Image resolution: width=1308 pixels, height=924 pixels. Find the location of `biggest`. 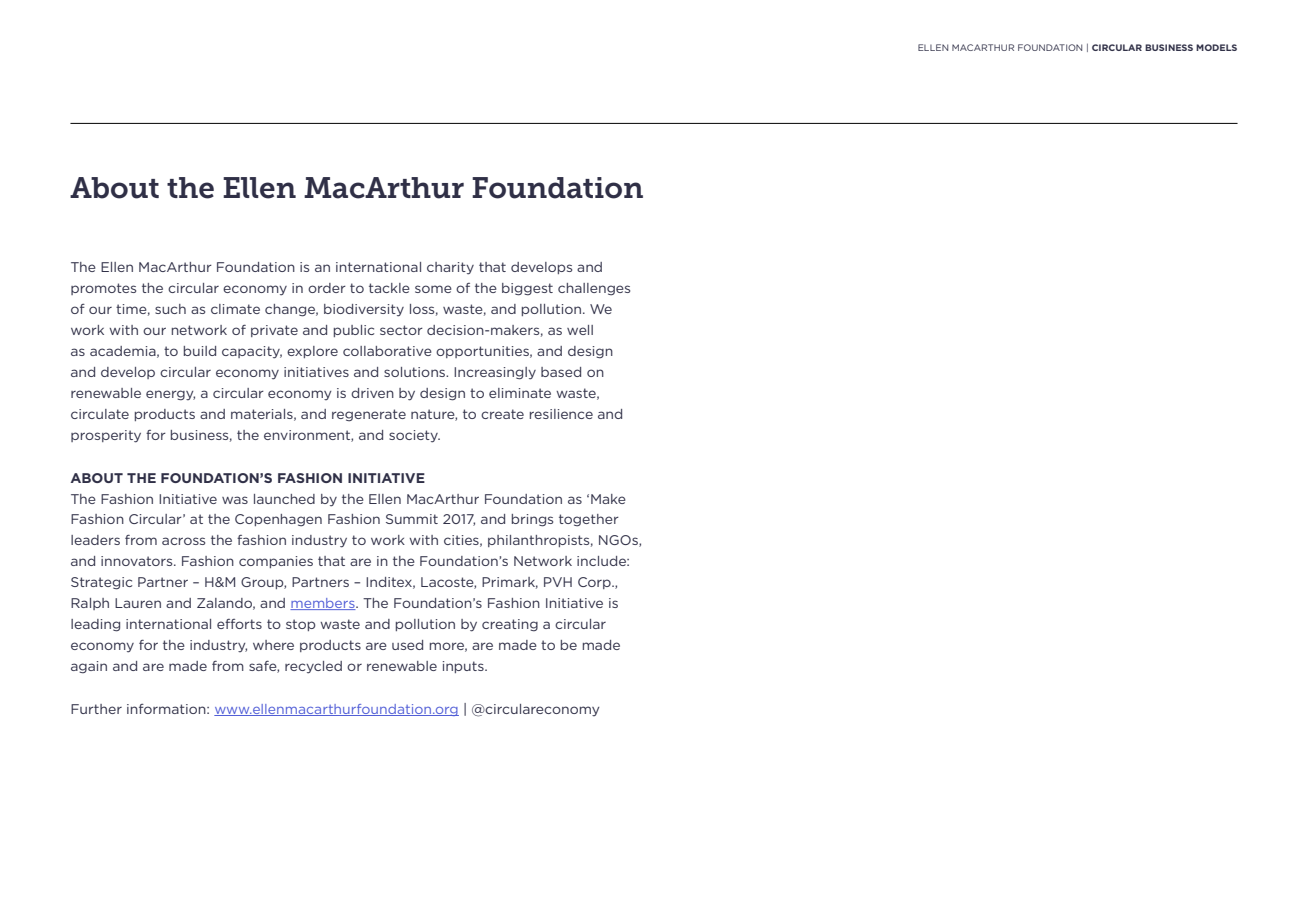

biggest is located at coordinates (527, 289).
